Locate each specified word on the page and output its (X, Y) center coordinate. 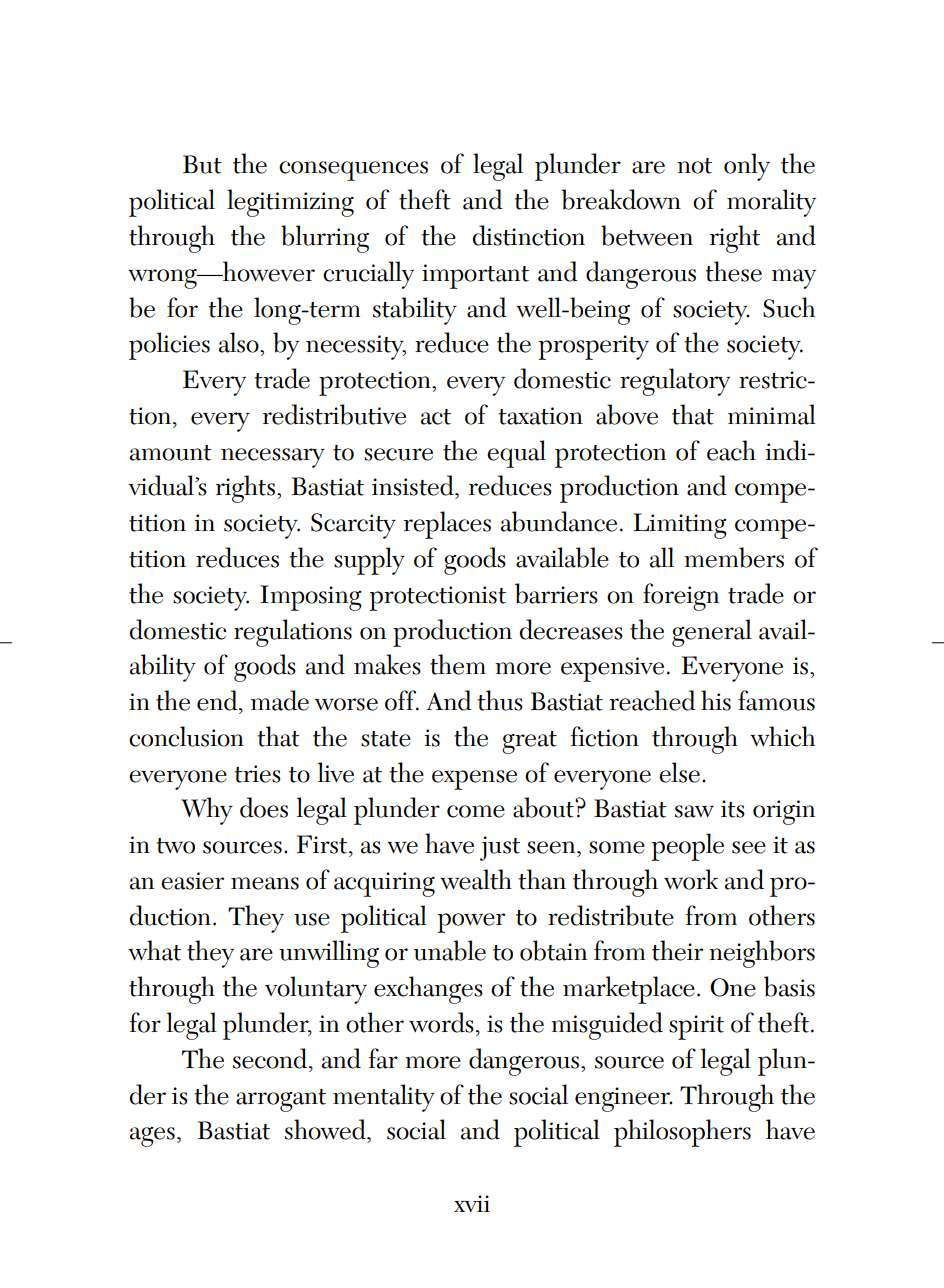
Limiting (680, 526)
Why (207, 811)
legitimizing (290, 203)
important (475, 276)
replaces (447, 525)
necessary (273, 458)
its (733, 809)
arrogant (281, 1100)
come (476, 811)
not (694, 166)
